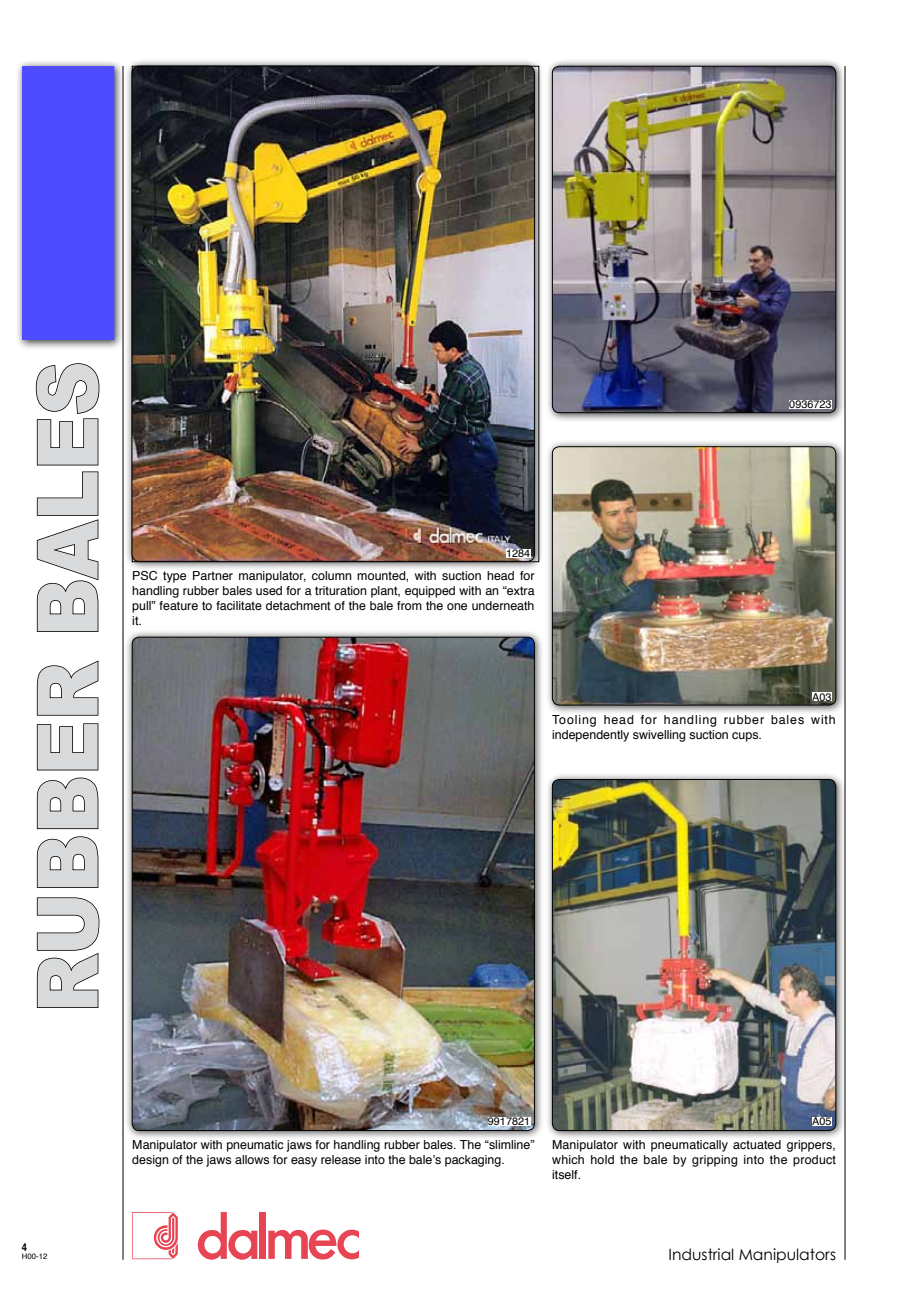  Describe the element at coordinates (746, 737) in the screenshot. I see `cups` at that location.
